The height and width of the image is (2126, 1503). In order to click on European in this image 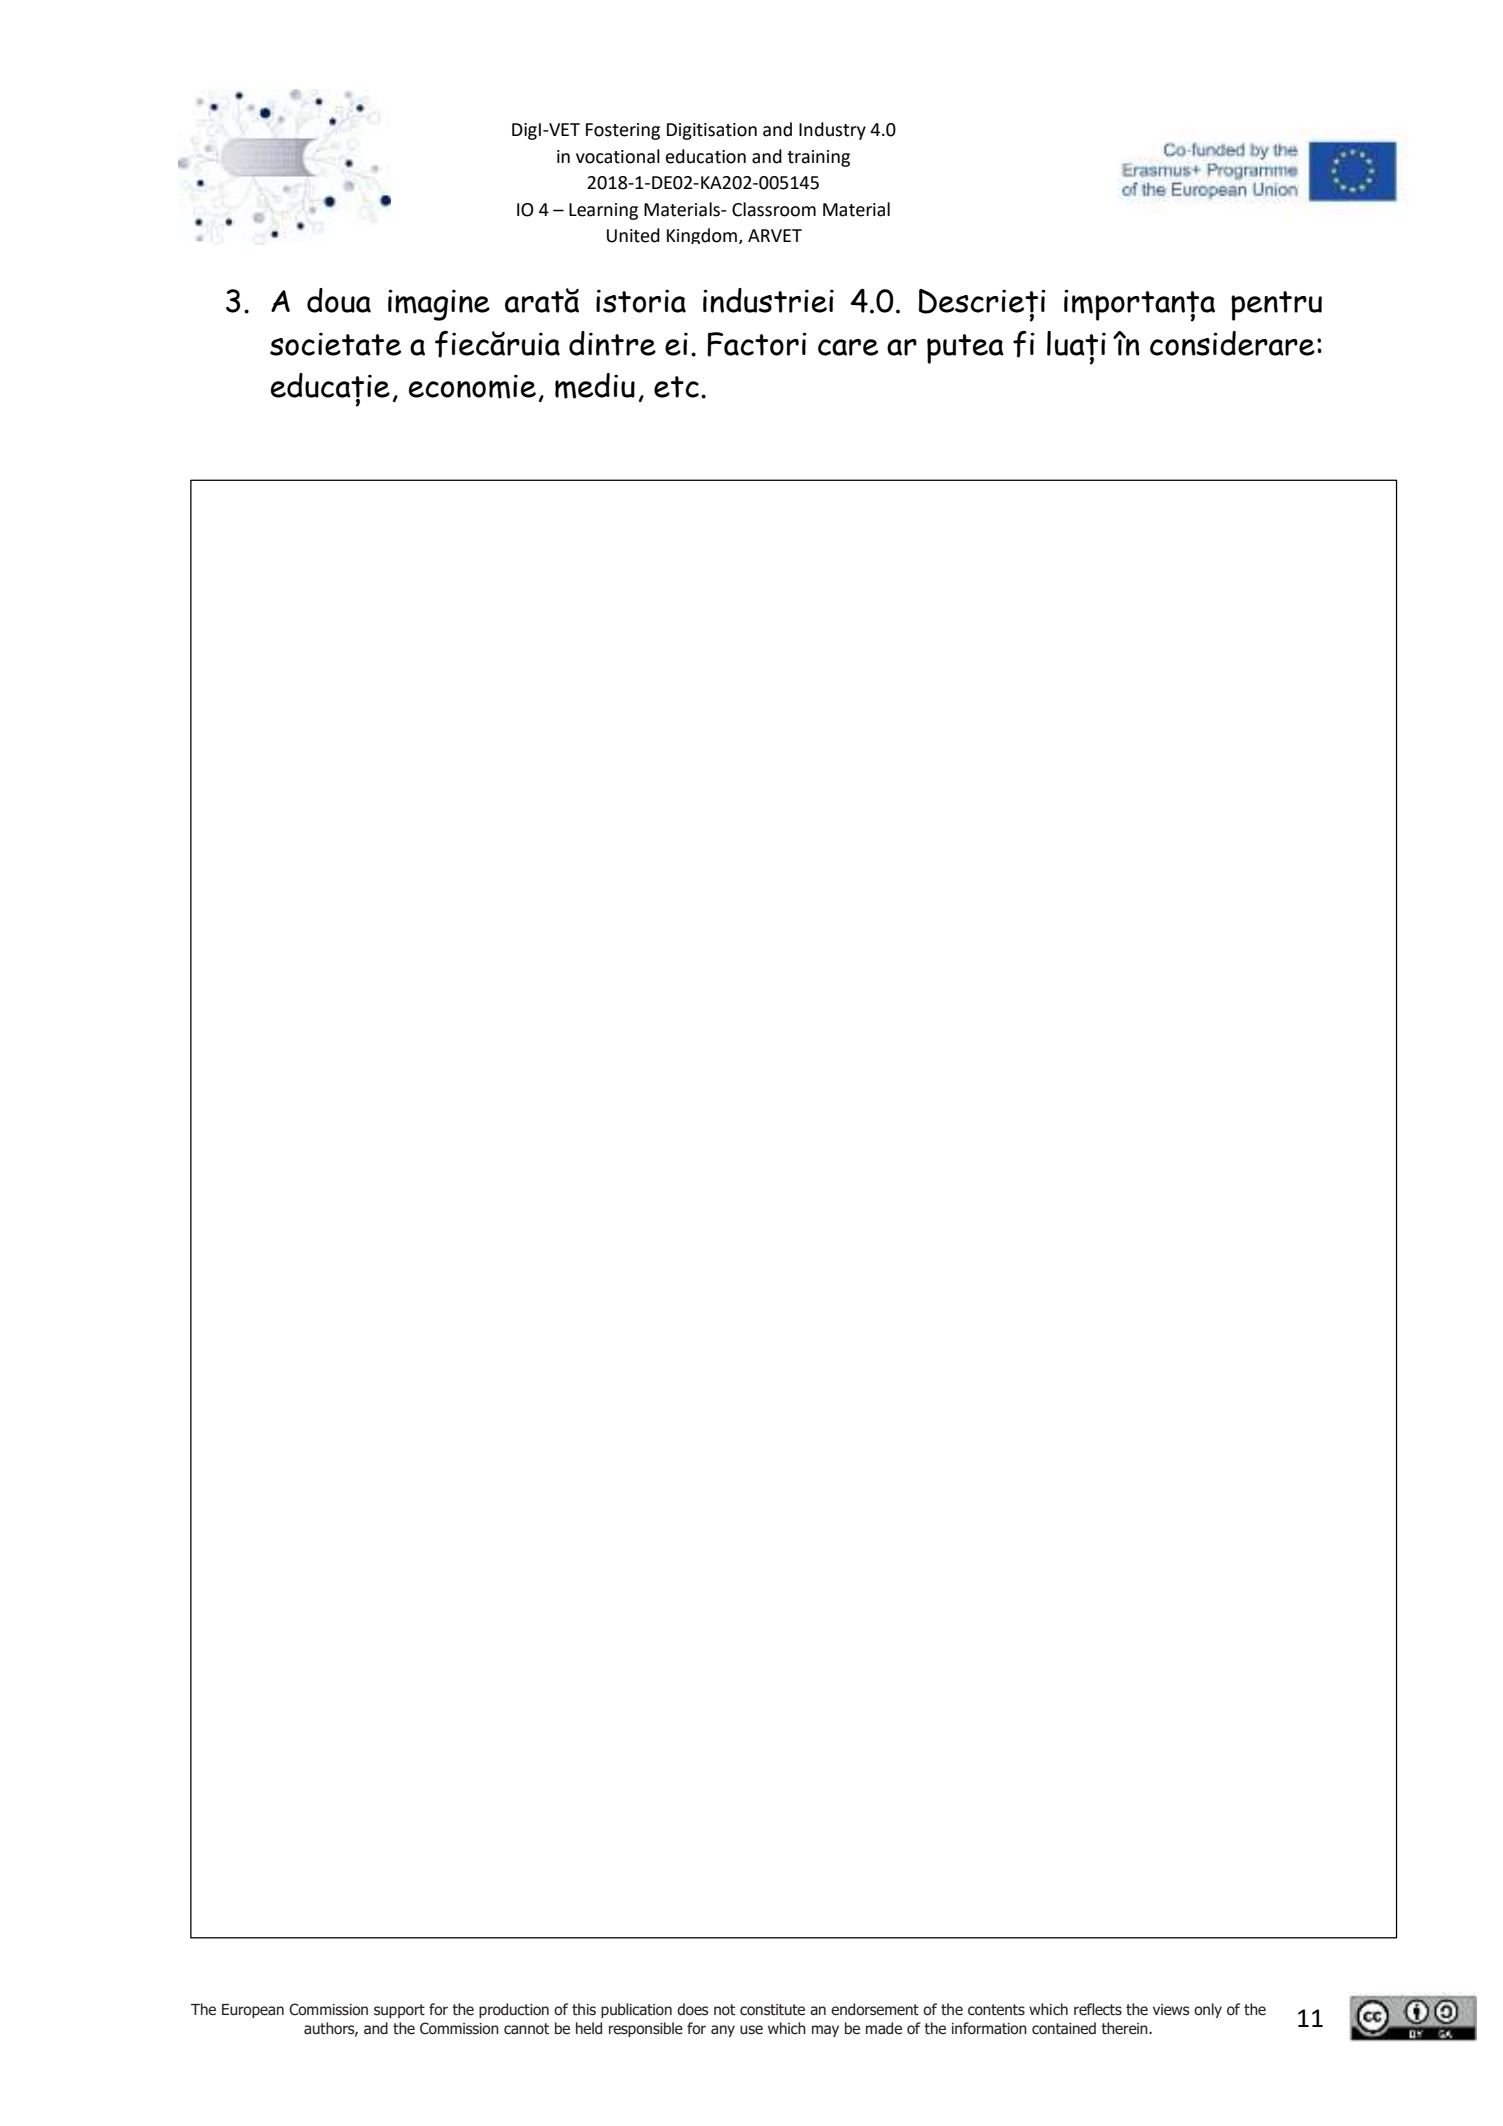, I will do `click(253, 2011)`.
